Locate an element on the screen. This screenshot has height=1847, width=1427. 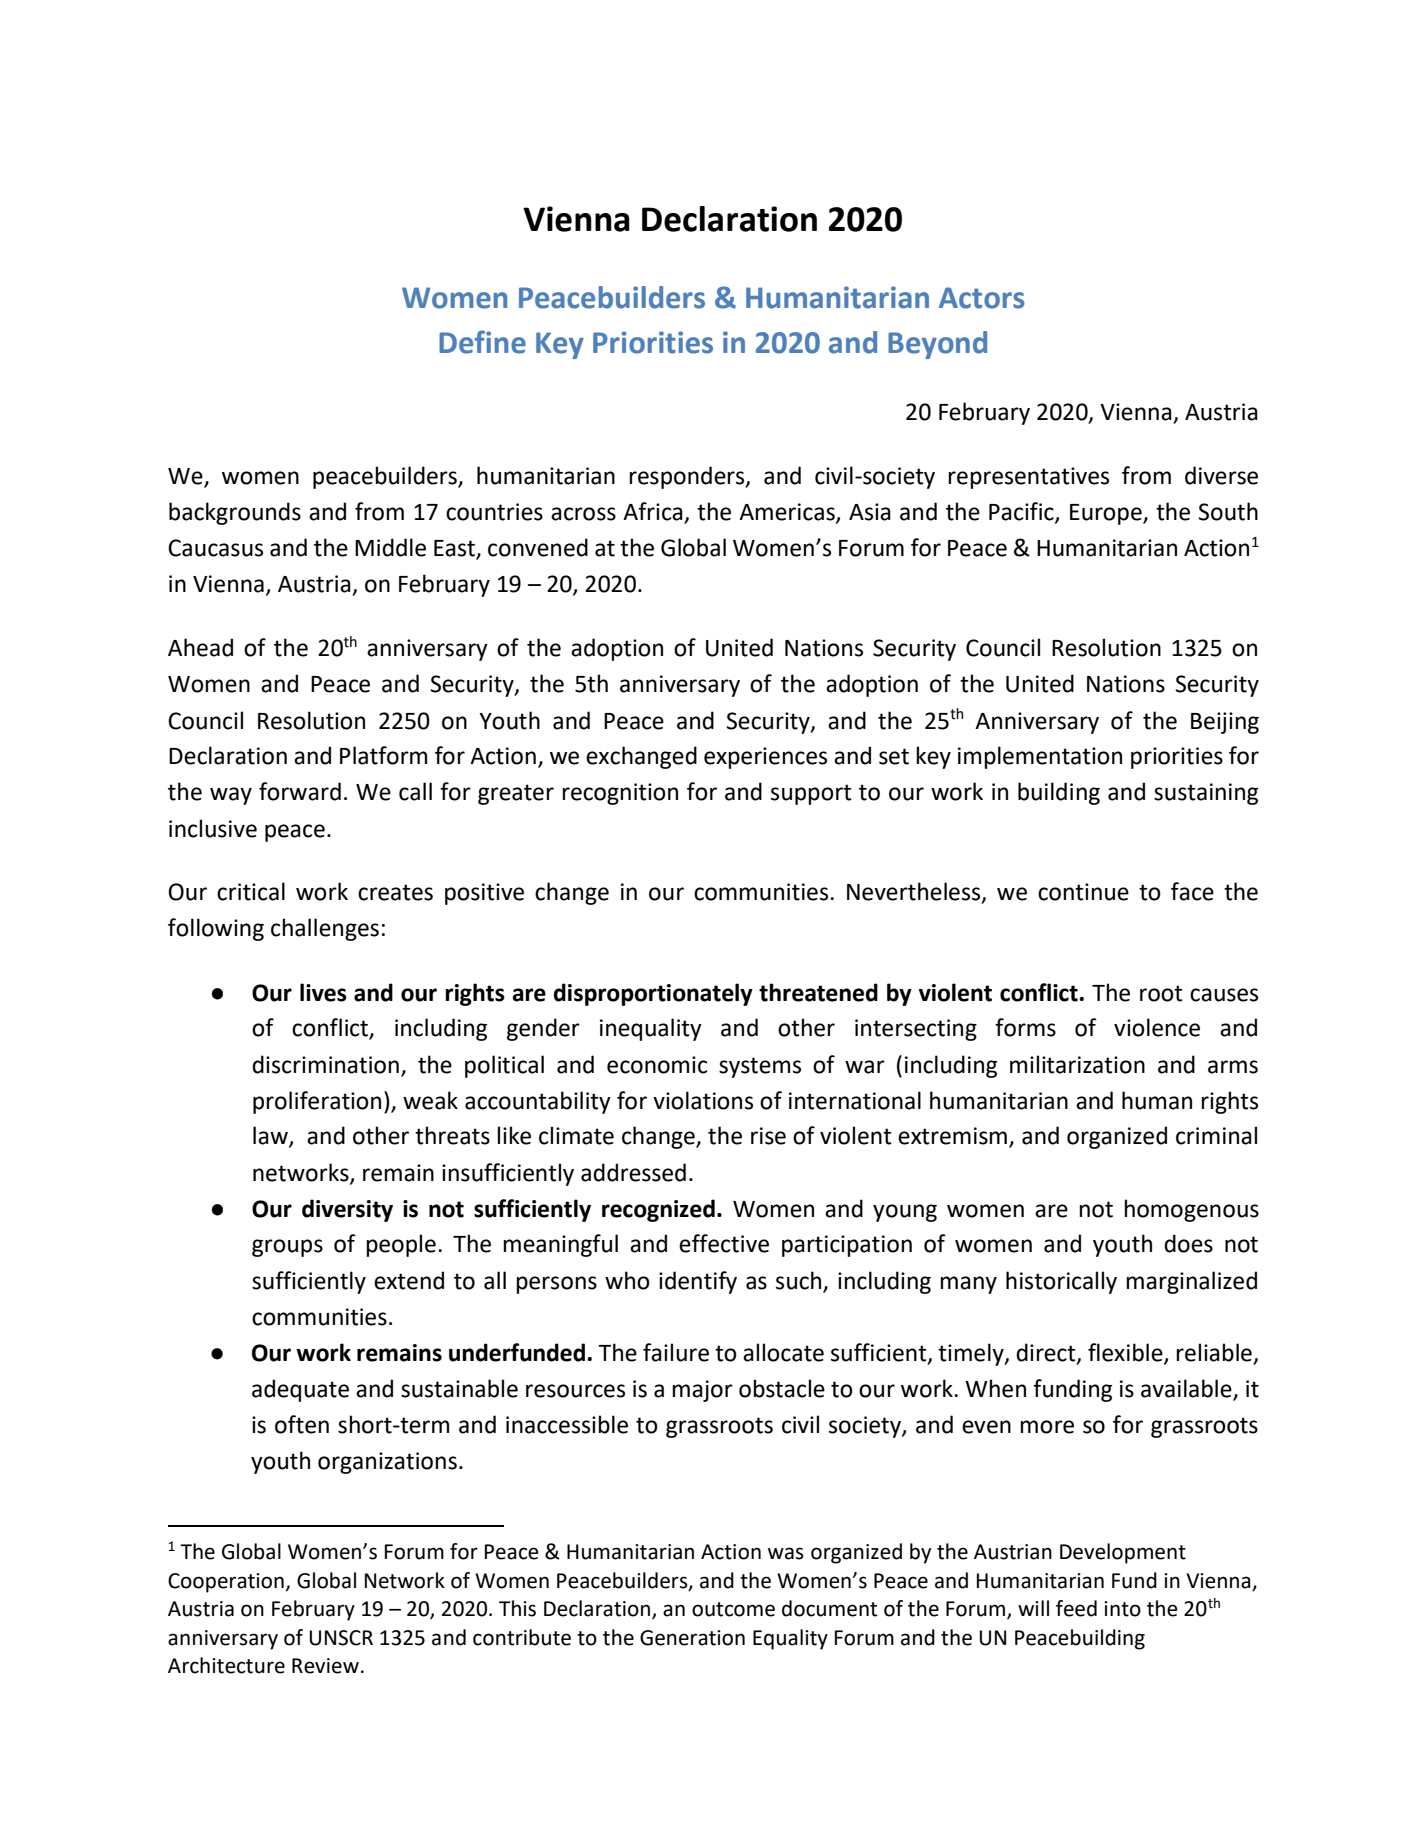
Ahead is located at coordinates (200, 647).
